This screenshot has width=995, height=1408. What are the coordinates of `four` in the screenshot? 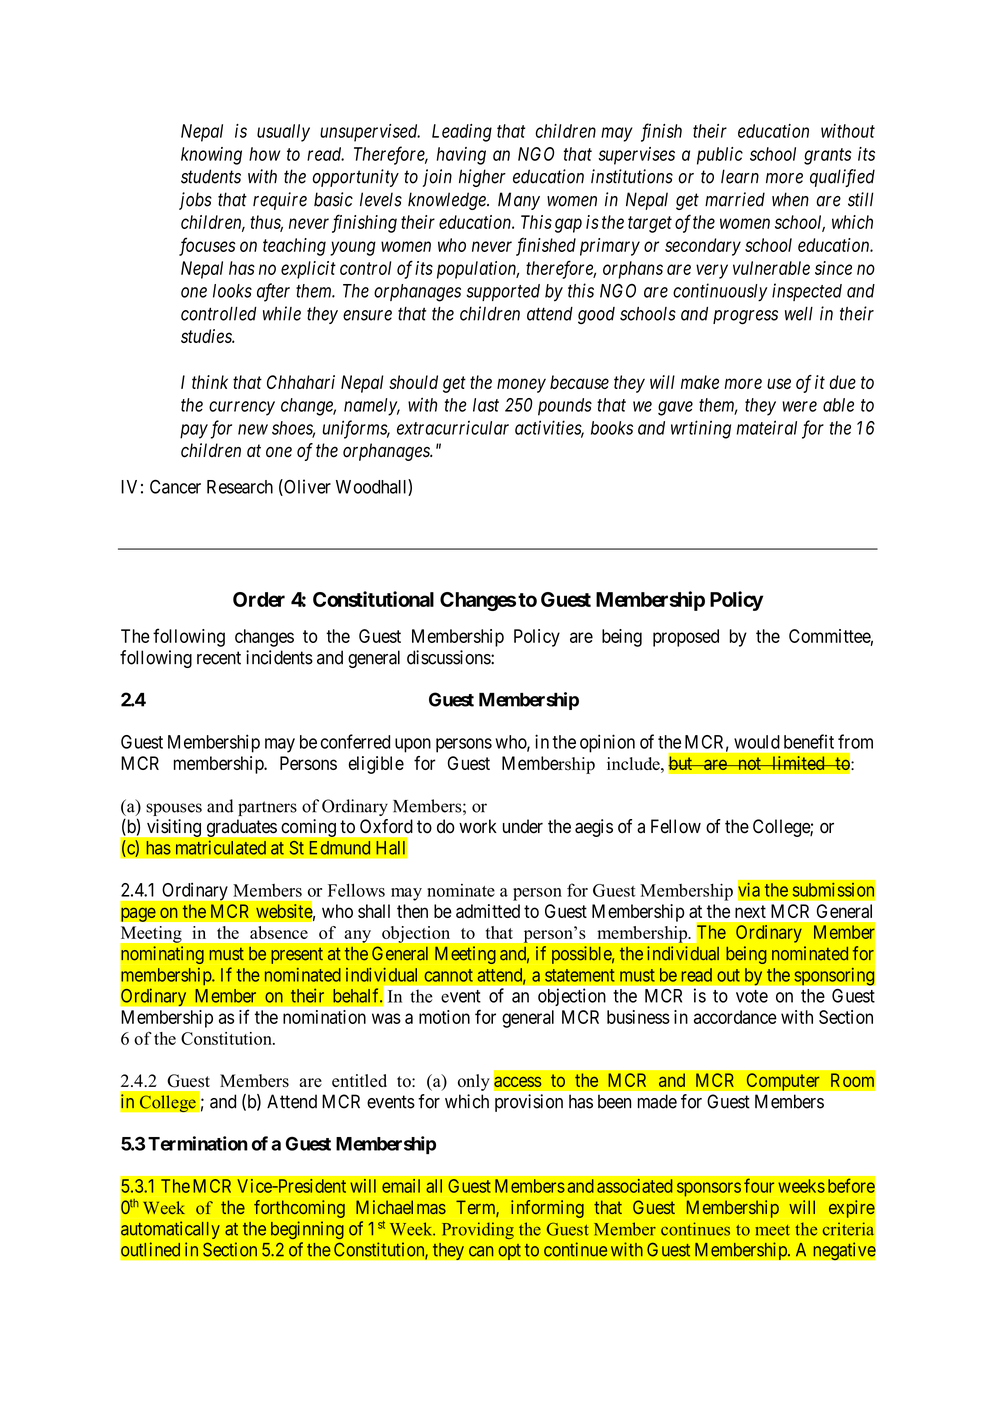 It's located at (759, 1185).
